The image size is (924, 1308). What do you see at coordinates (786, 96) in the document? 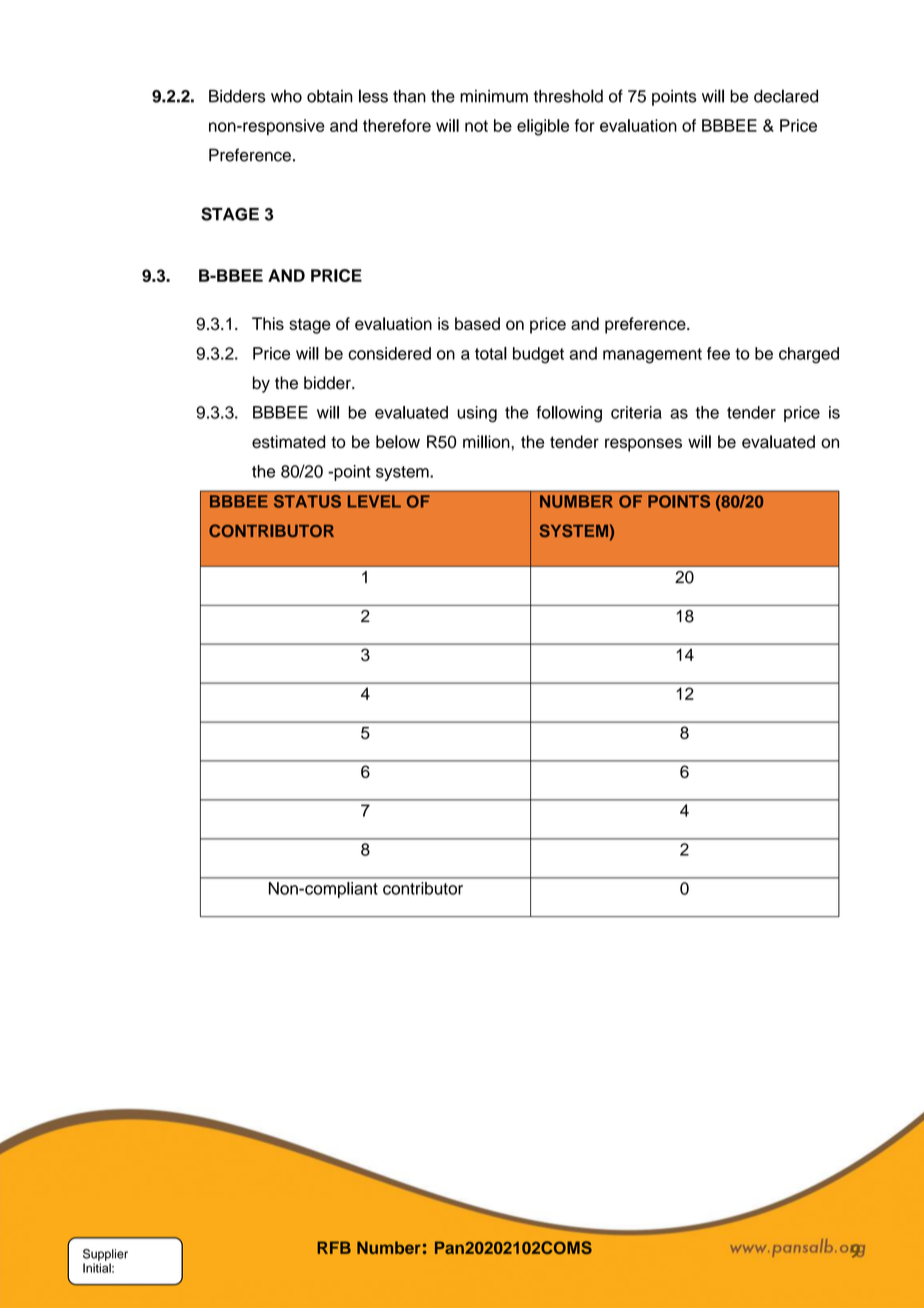
I see `declared` at bounding box center [786, 96].
